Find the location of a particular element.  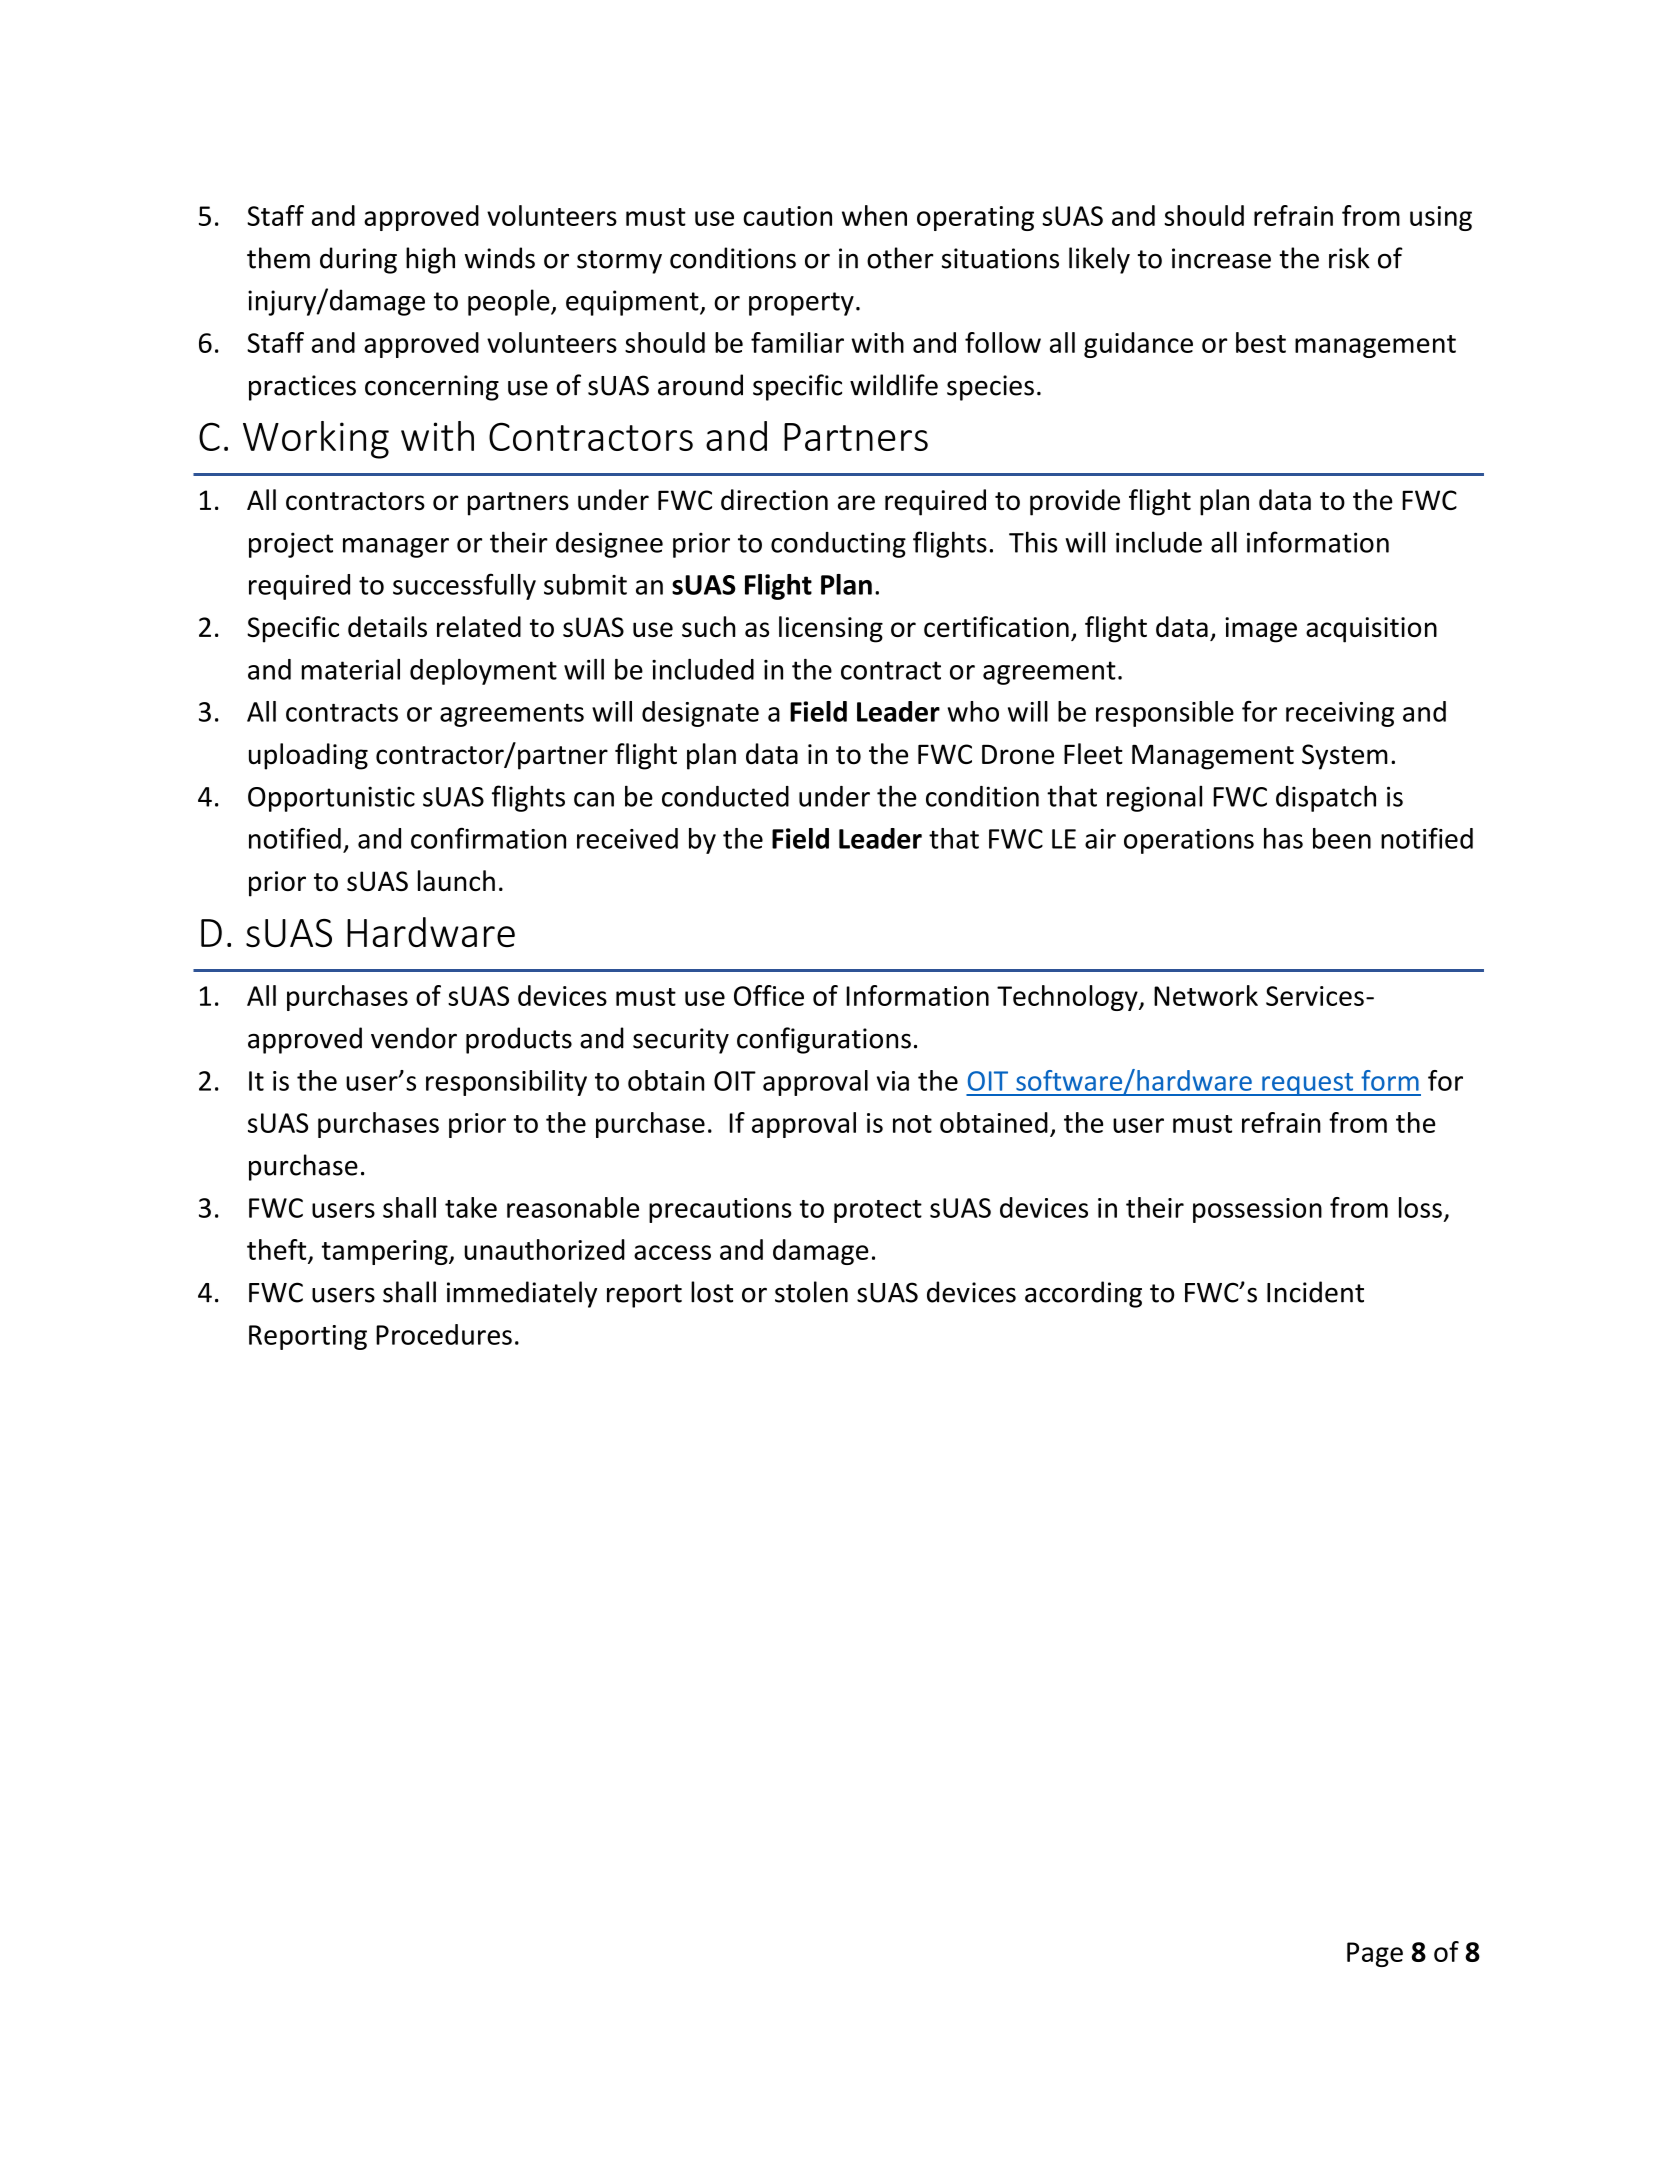

other is located at coordinates (900, 258).
